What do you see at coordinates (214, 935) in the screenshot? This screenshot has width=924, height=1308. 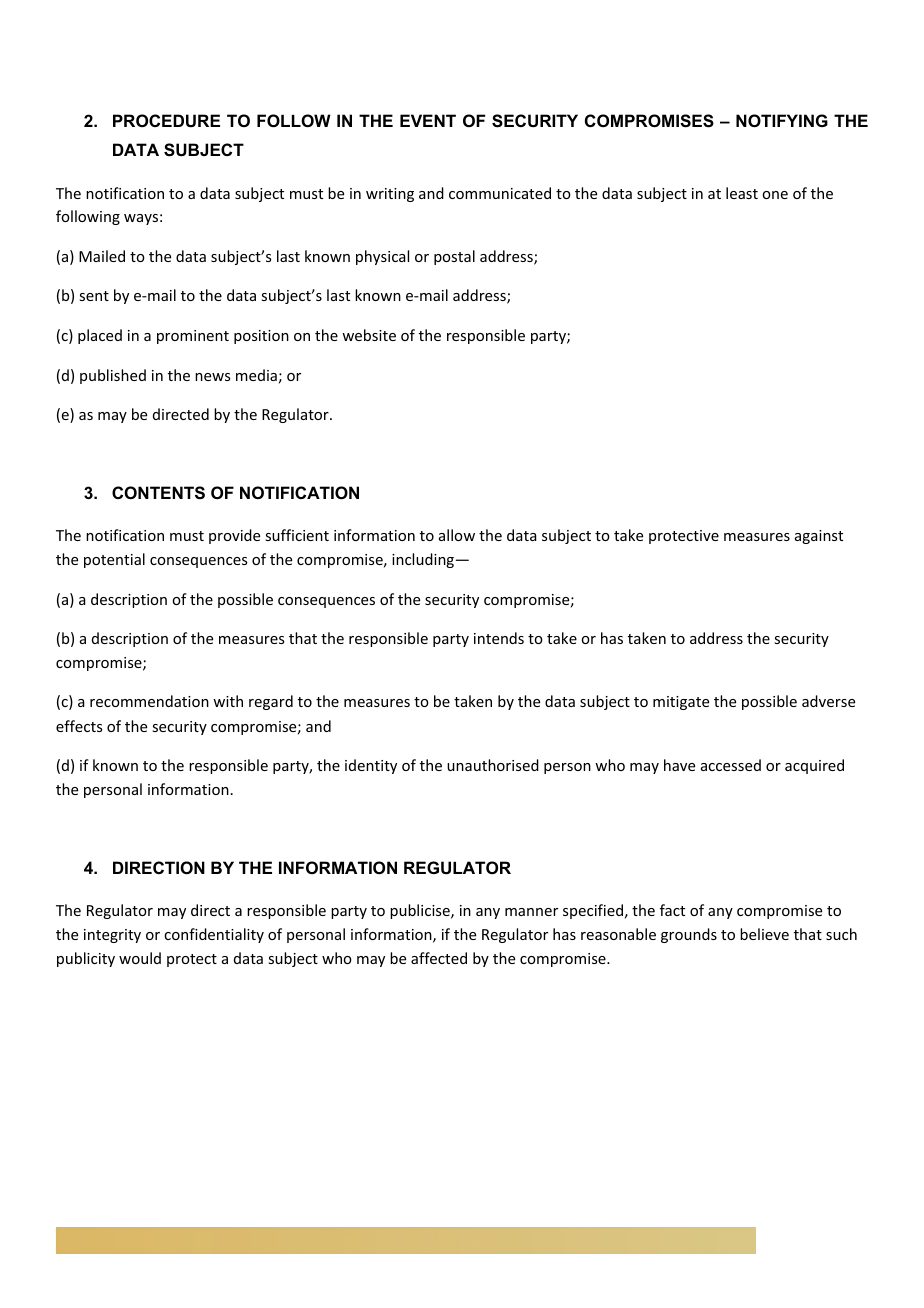 I see `confidentiality` at bounding box center [214, 935].
